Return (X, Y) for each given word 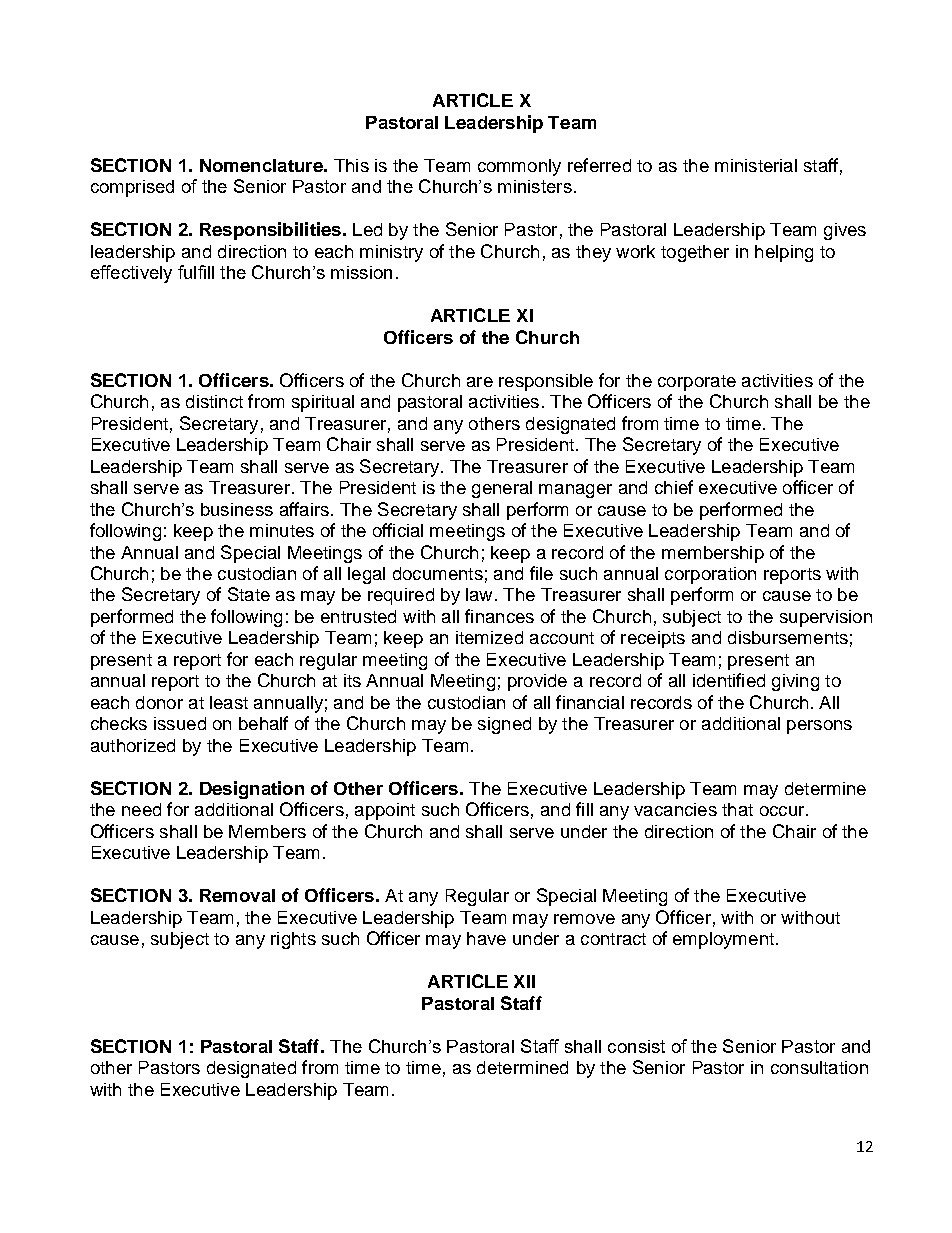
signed (504, 725)
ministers (535, 186)
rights (293, 940)
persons (819, 727)
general (502, 489)
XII (524, 981)
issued (180, 723)
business (237, 509)
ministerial (756, 165)
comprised (132, 188)
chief (674, 487)
